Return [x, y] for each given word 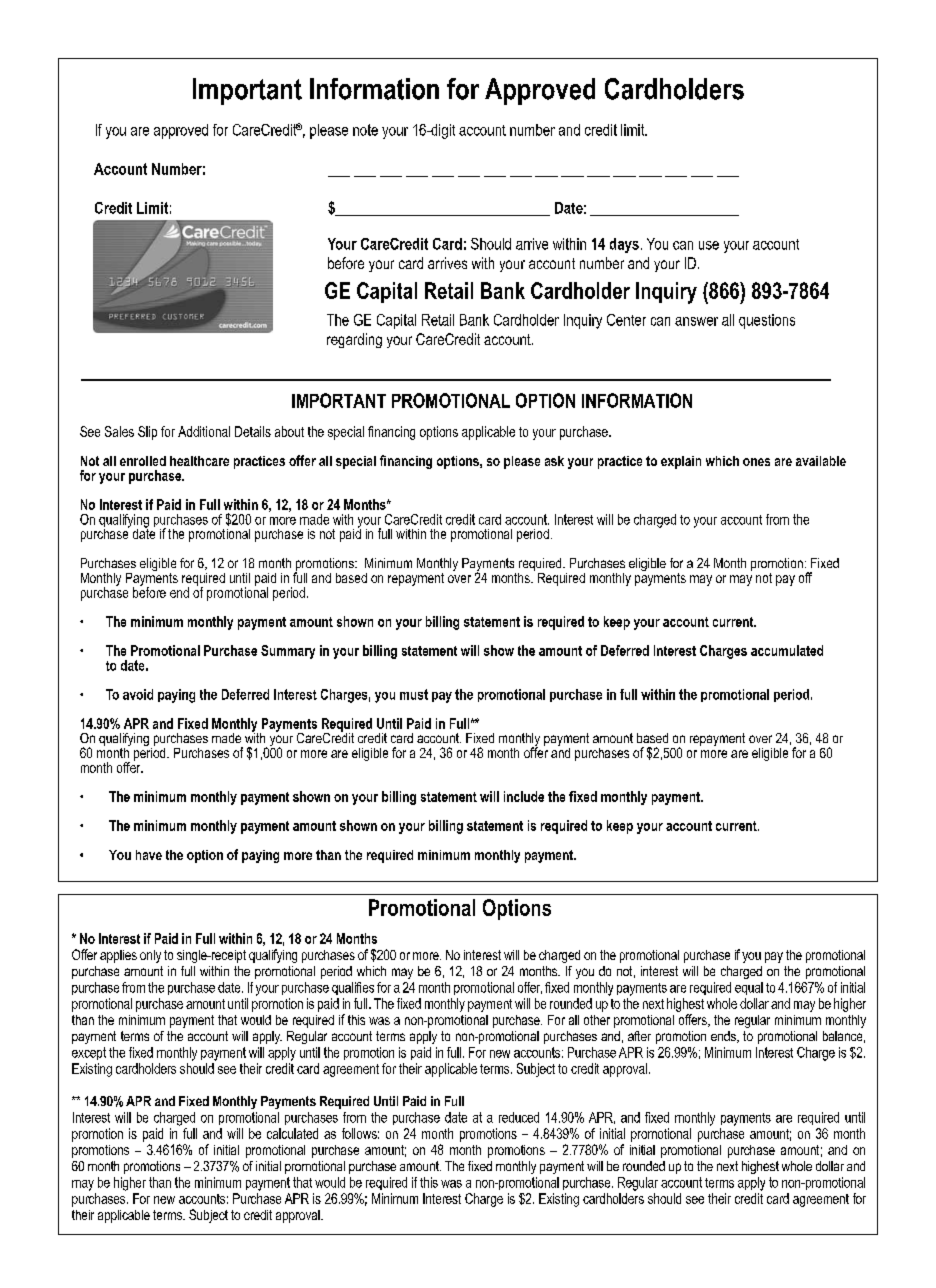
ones [756, 462]
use [709, 245]
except [89, 1053]
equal [749, 988]
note [365, 130]
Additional [204, 431]
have [149, 855]
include [524, 796]
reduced [519, 1117]
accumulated [787, 650]
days [624, 245]
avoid [138, 694]
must [414, 694]
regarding [354, 340]
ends [724, 1037]
